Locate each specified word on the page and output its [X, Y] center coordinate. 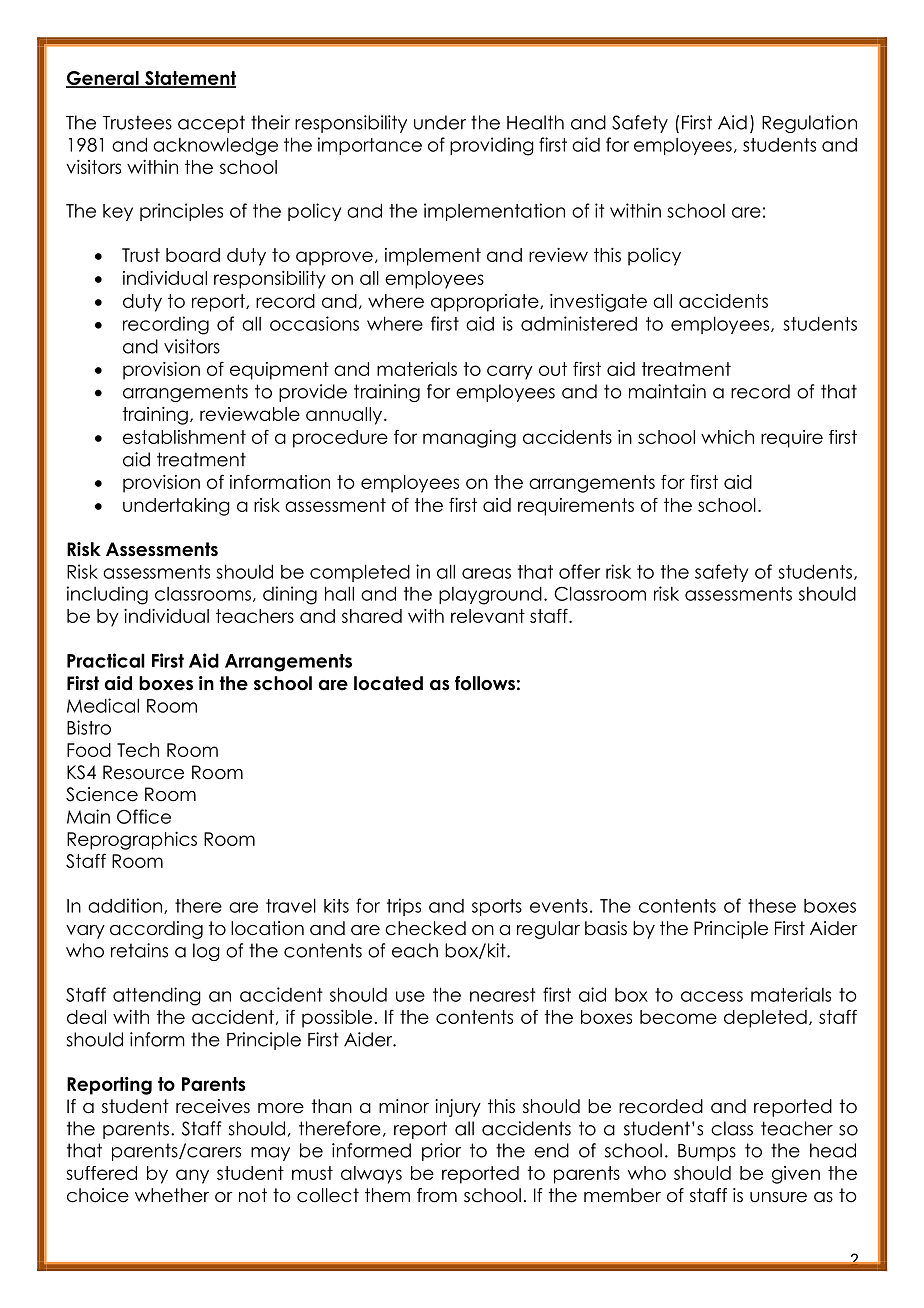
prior [441, 1152]
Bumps [707, 1152]
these [772, 905]
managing [469, 439]
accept [211, 124]
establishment [184, 437]
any [192, 1176]
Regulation [809, 124]
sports [497, 907]
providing [492, 146]
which [727, 437]
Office [144, 816]
